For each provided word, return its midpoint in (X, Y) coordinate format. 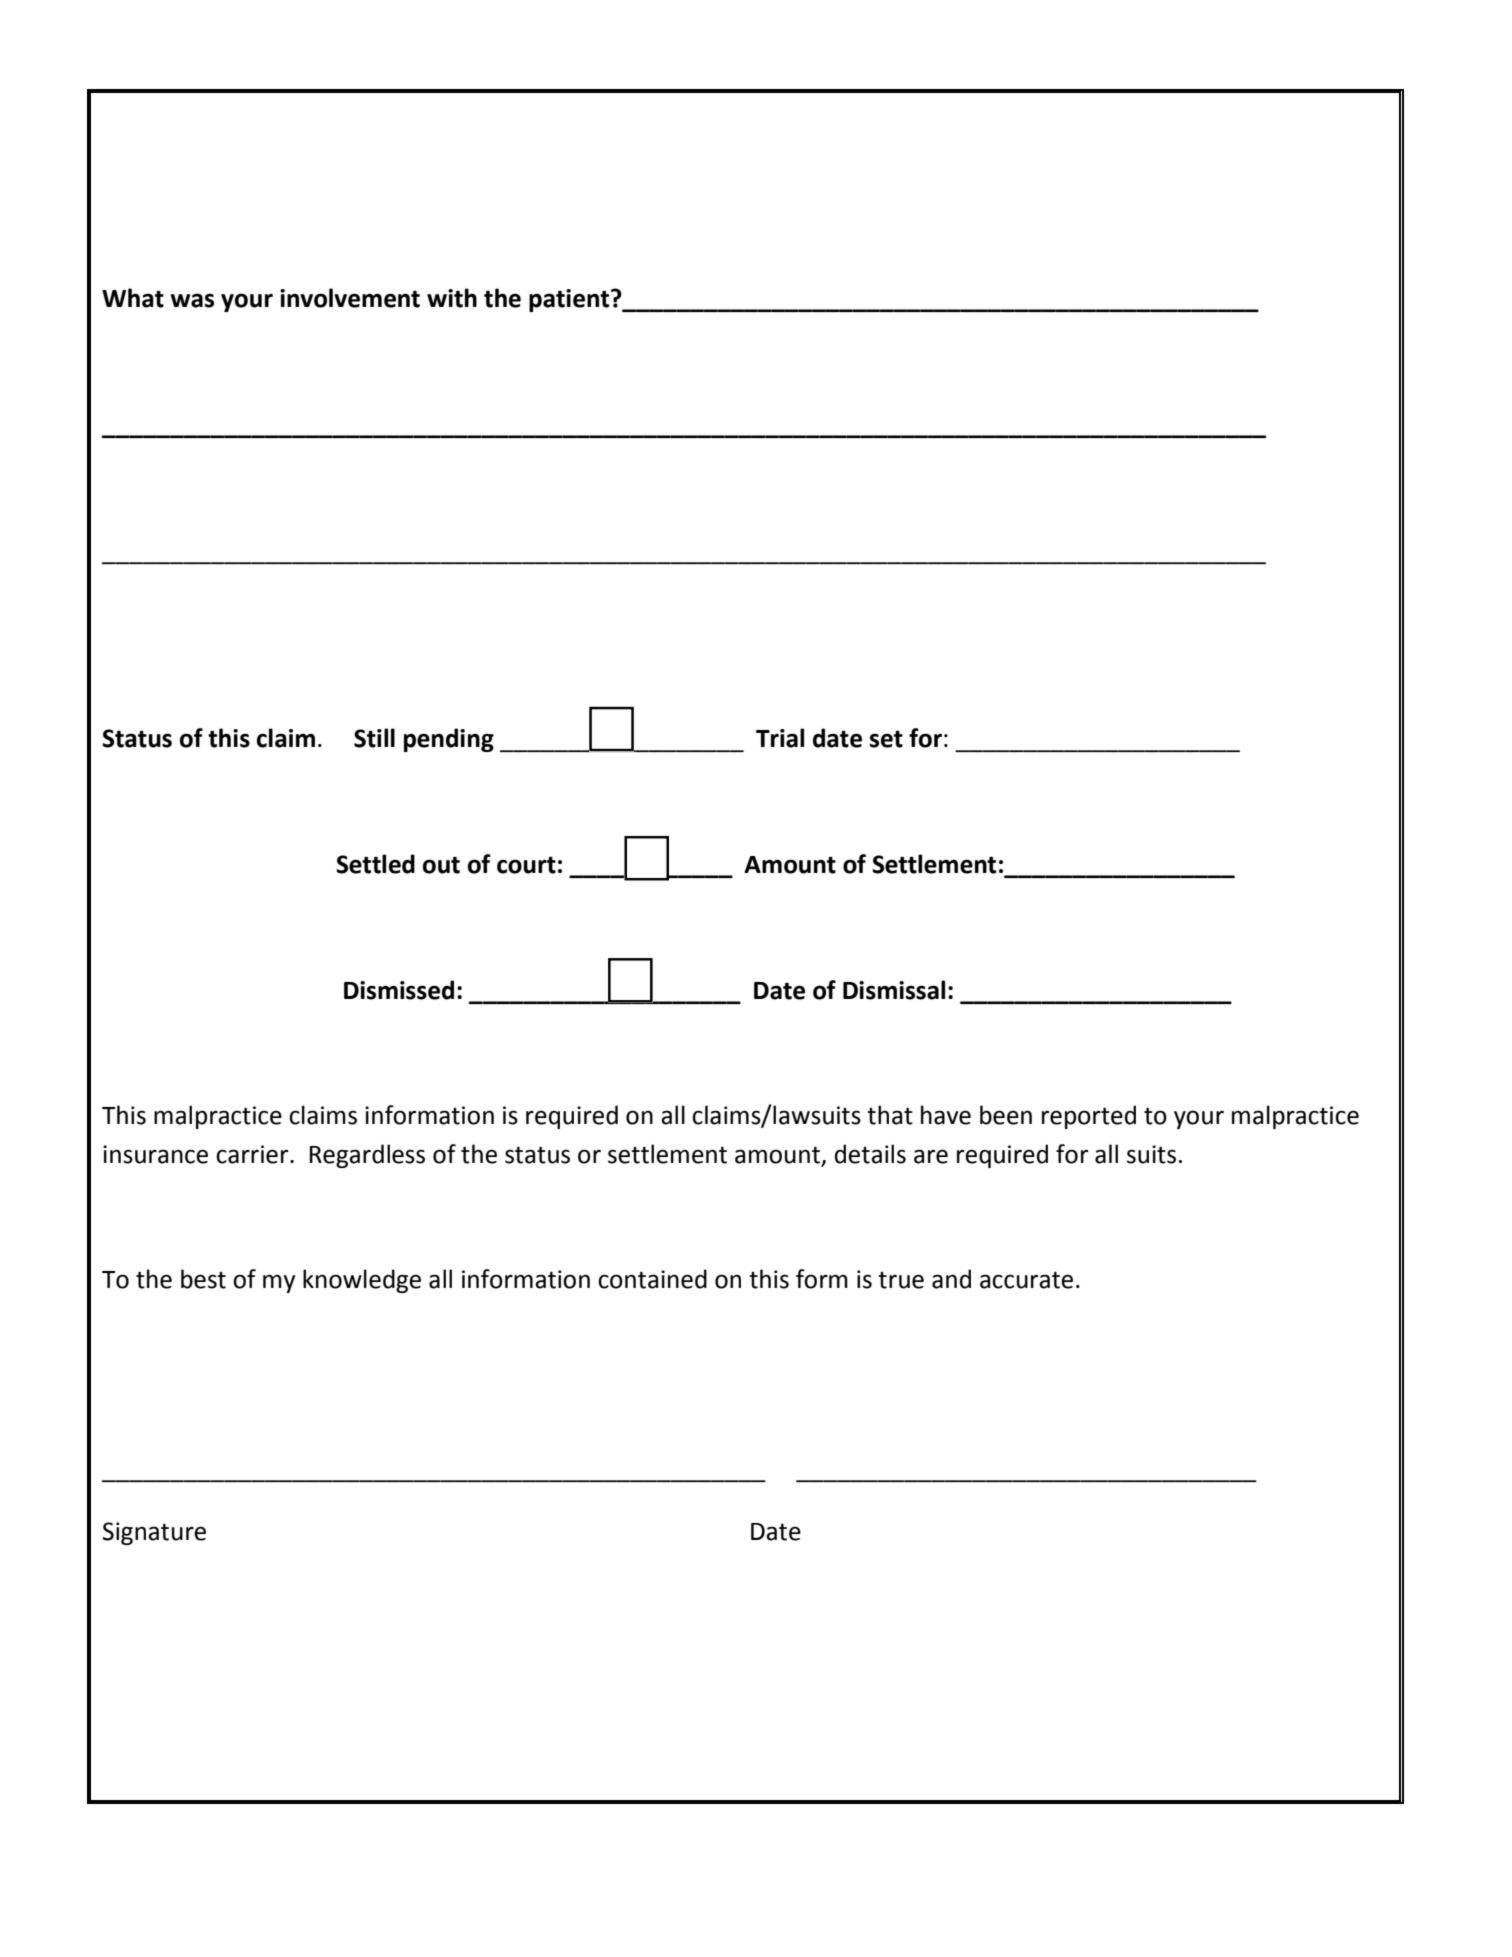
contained (652, 1279)
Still (374, 738)
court (526, 865)
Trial (780, 738)
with (452, 298)
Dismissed (399, 990)
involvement (350, 298)
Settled (375, 864)
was (192, 300)
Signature (154, 1533)
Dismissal (894, 990)
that (890, 1115)
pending (449, 740)
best (203, 1279)
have (946, 1115)
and (951, 1279)
